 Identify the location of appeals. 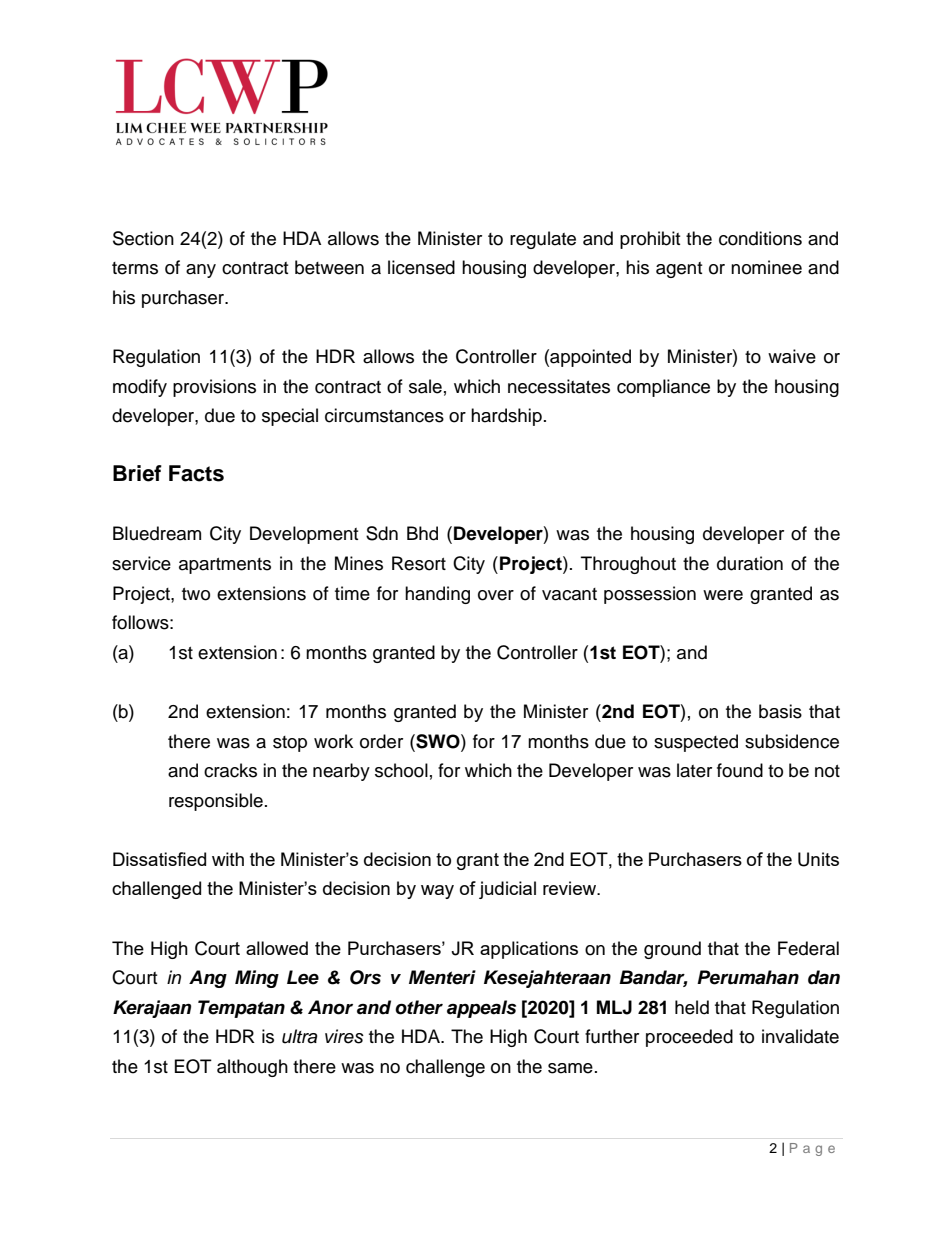
(481, 1009).
